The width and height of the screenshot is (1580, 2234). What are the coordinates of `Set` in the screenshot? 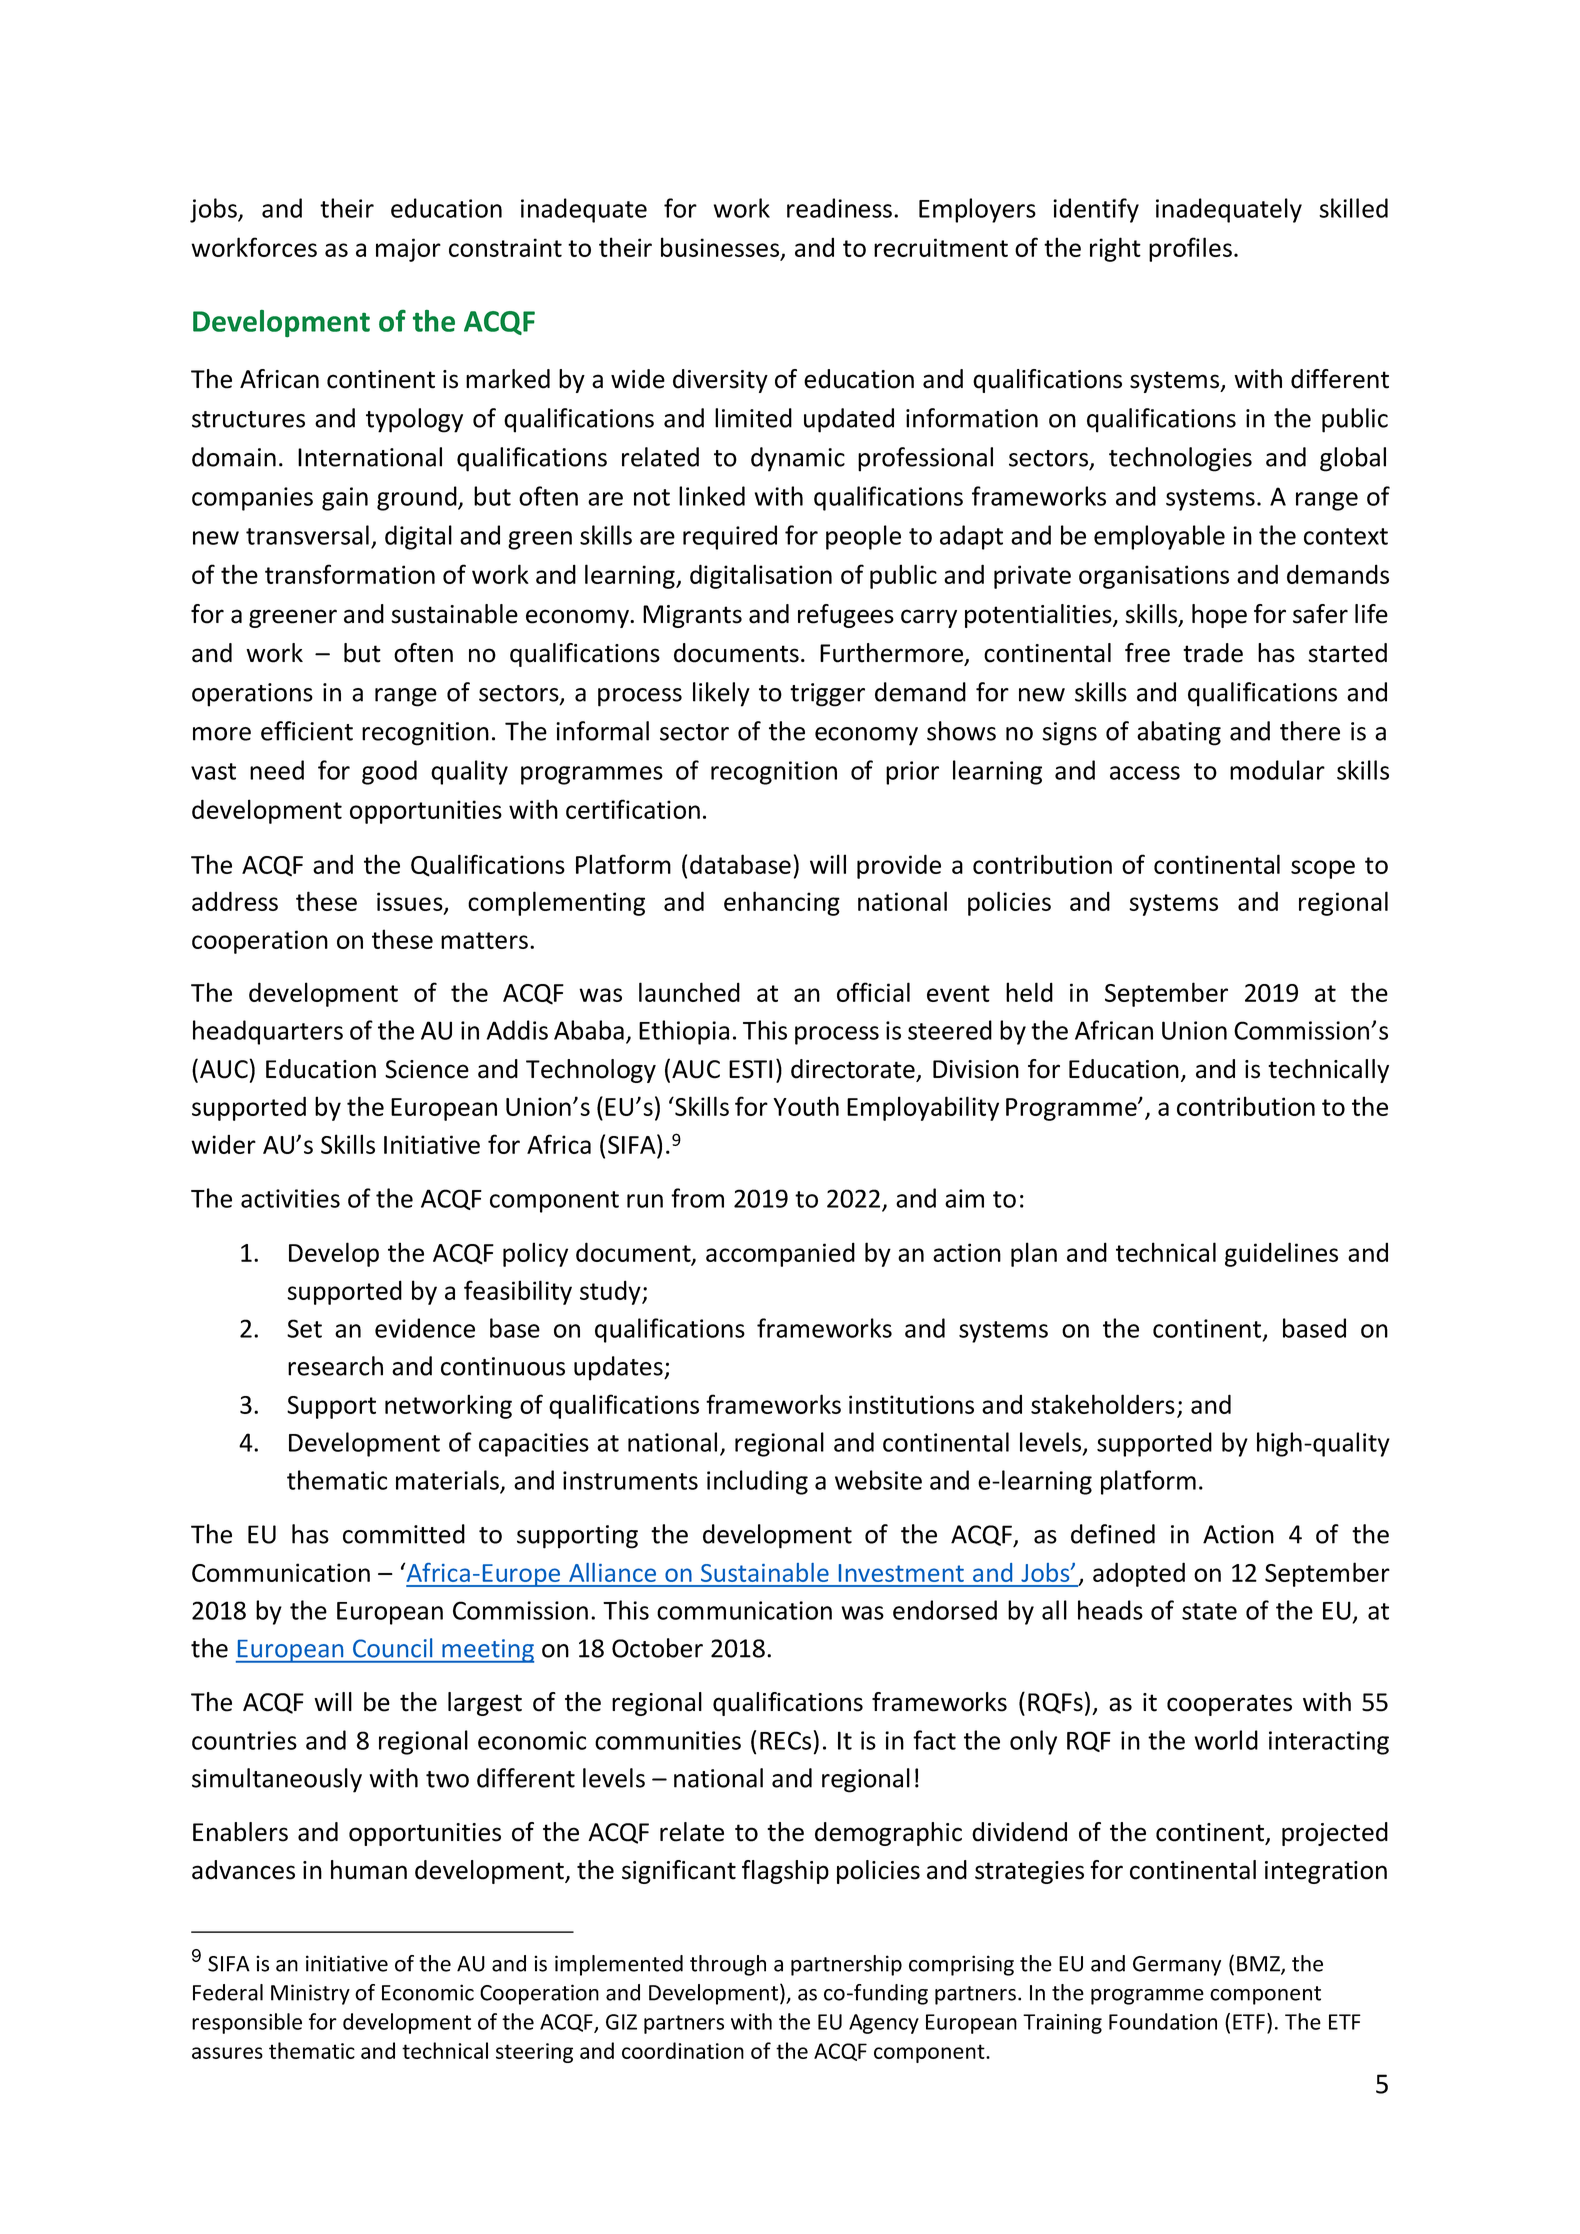 It's located at (304, 1328).
